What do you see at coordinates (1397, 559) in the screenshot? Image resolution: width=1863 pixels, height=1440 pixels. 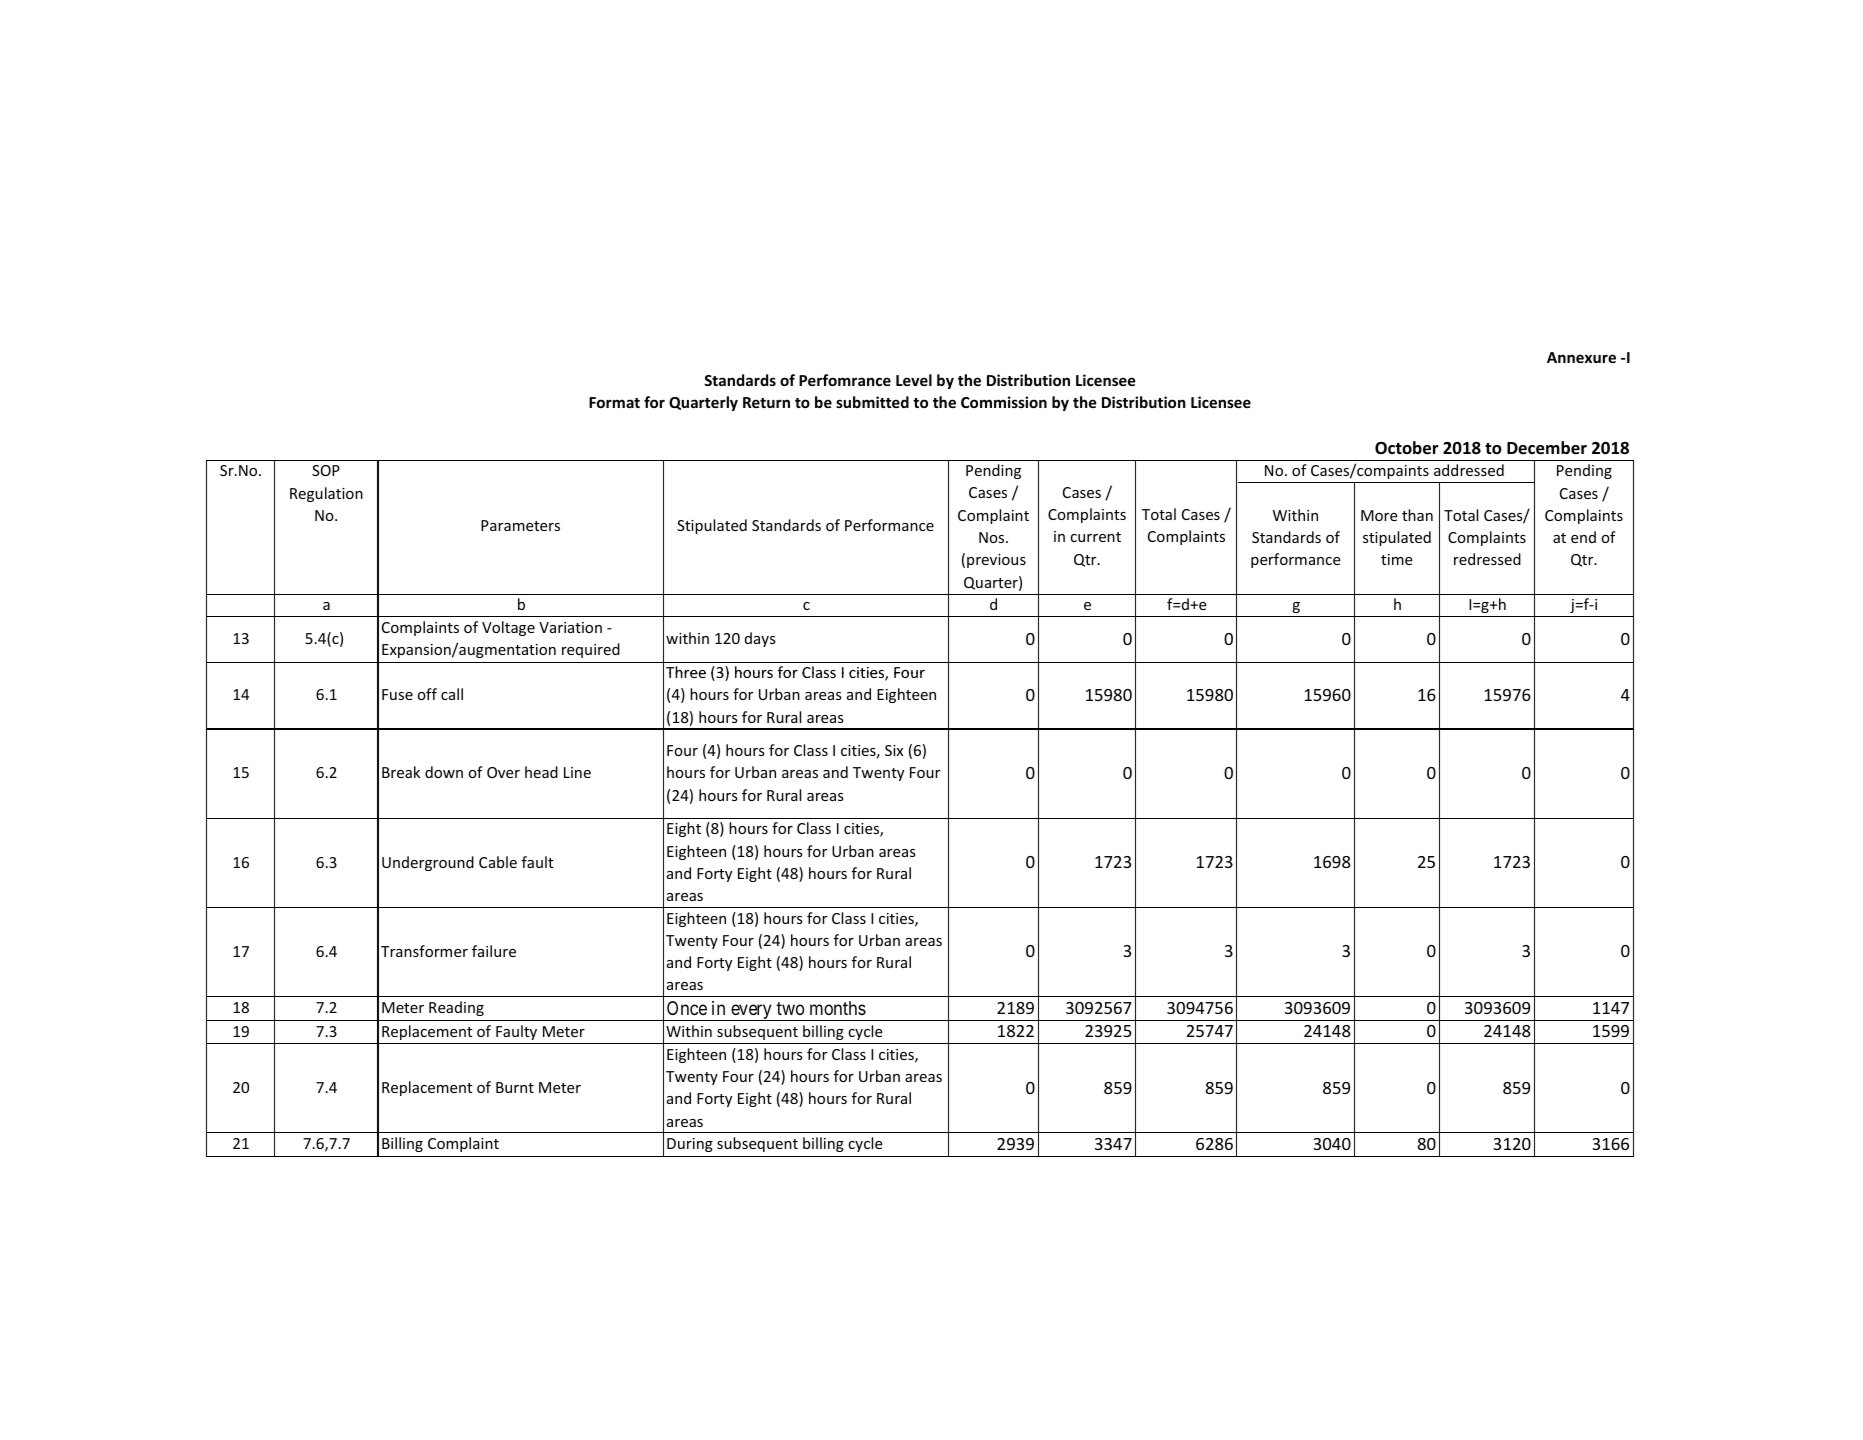 I see `time` at bounding box center [1397, 559].
